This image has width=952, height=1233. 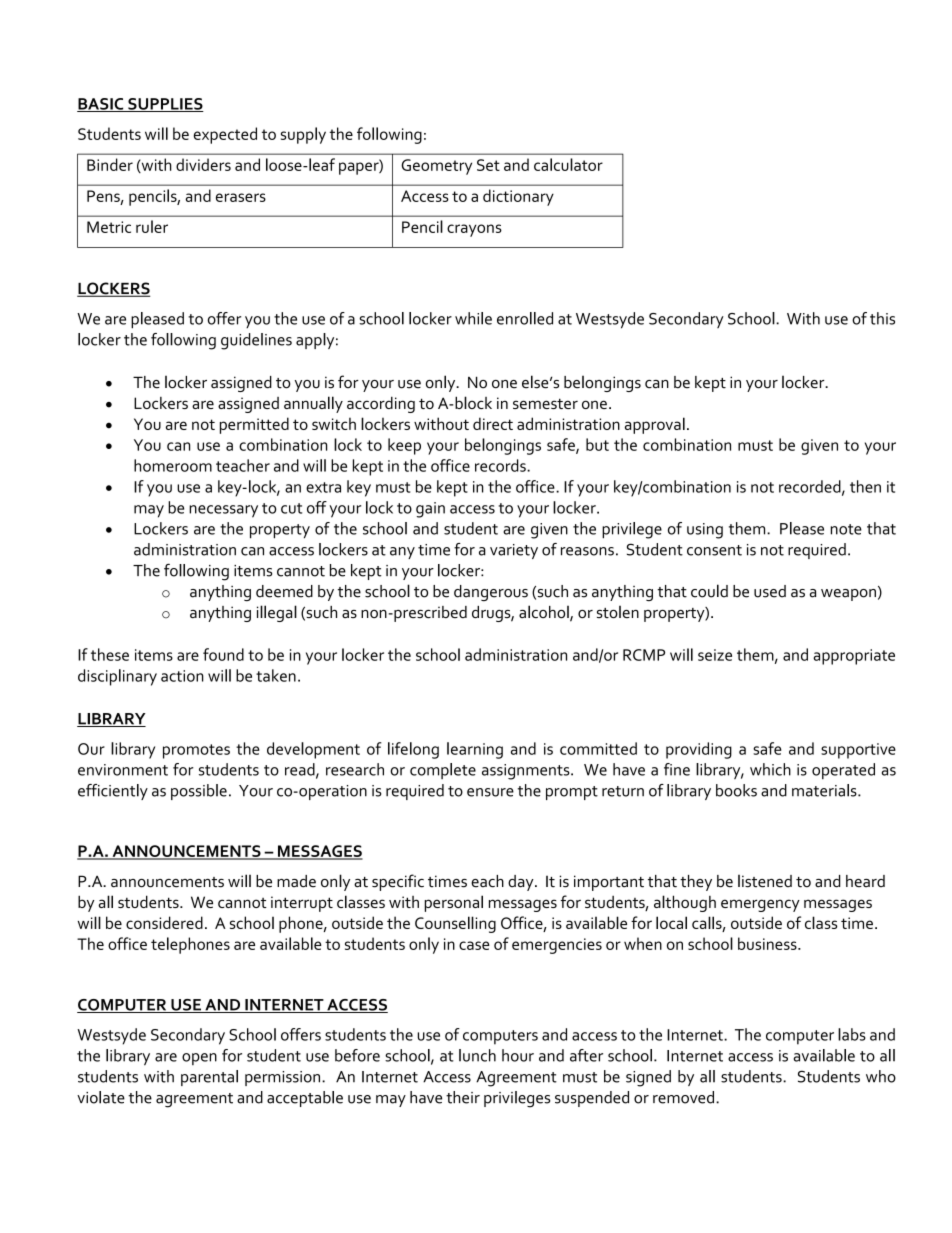 I want to click on lunch, so click(x=477, y=1055).
